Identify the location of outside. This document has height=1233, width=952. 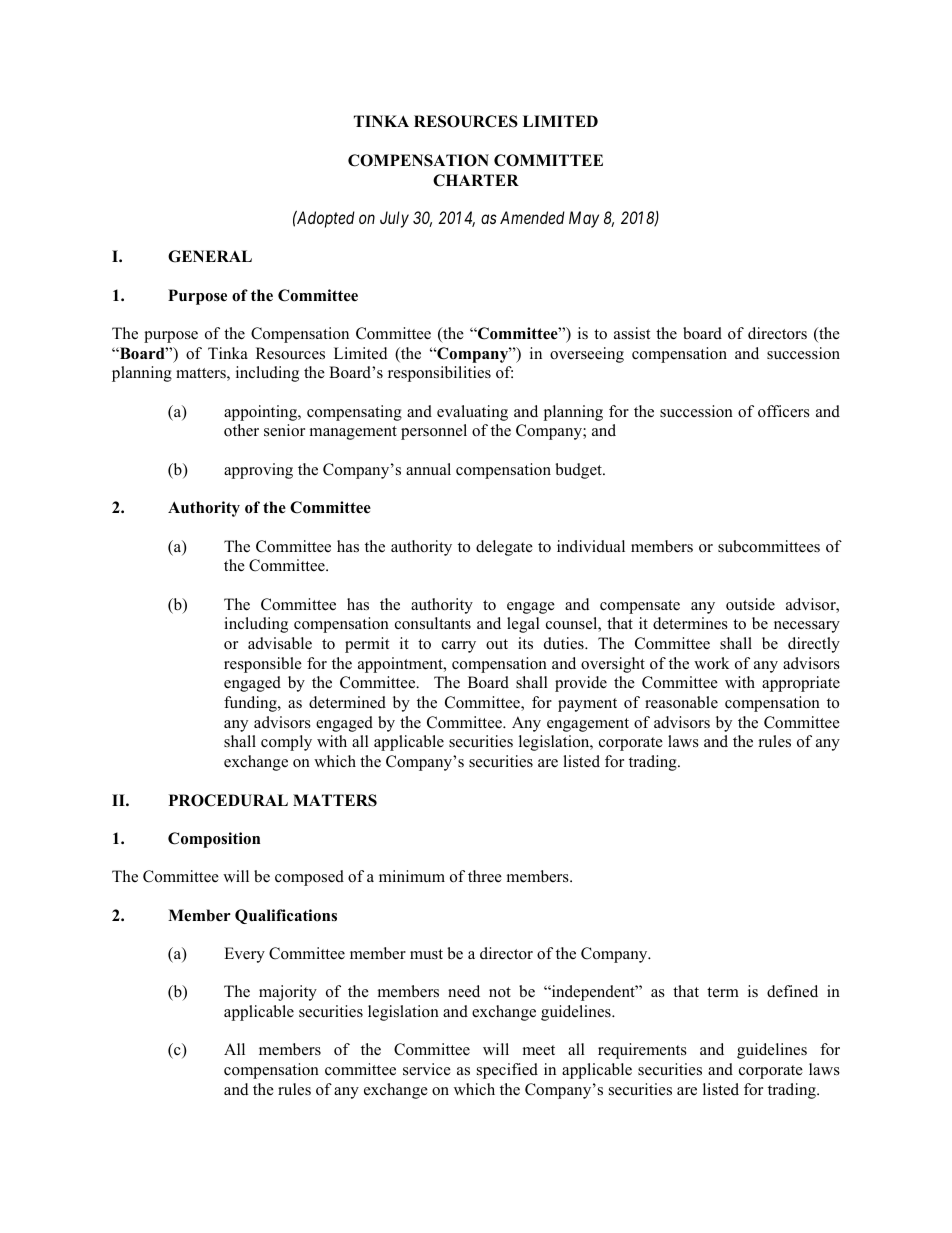
(750, 604).
